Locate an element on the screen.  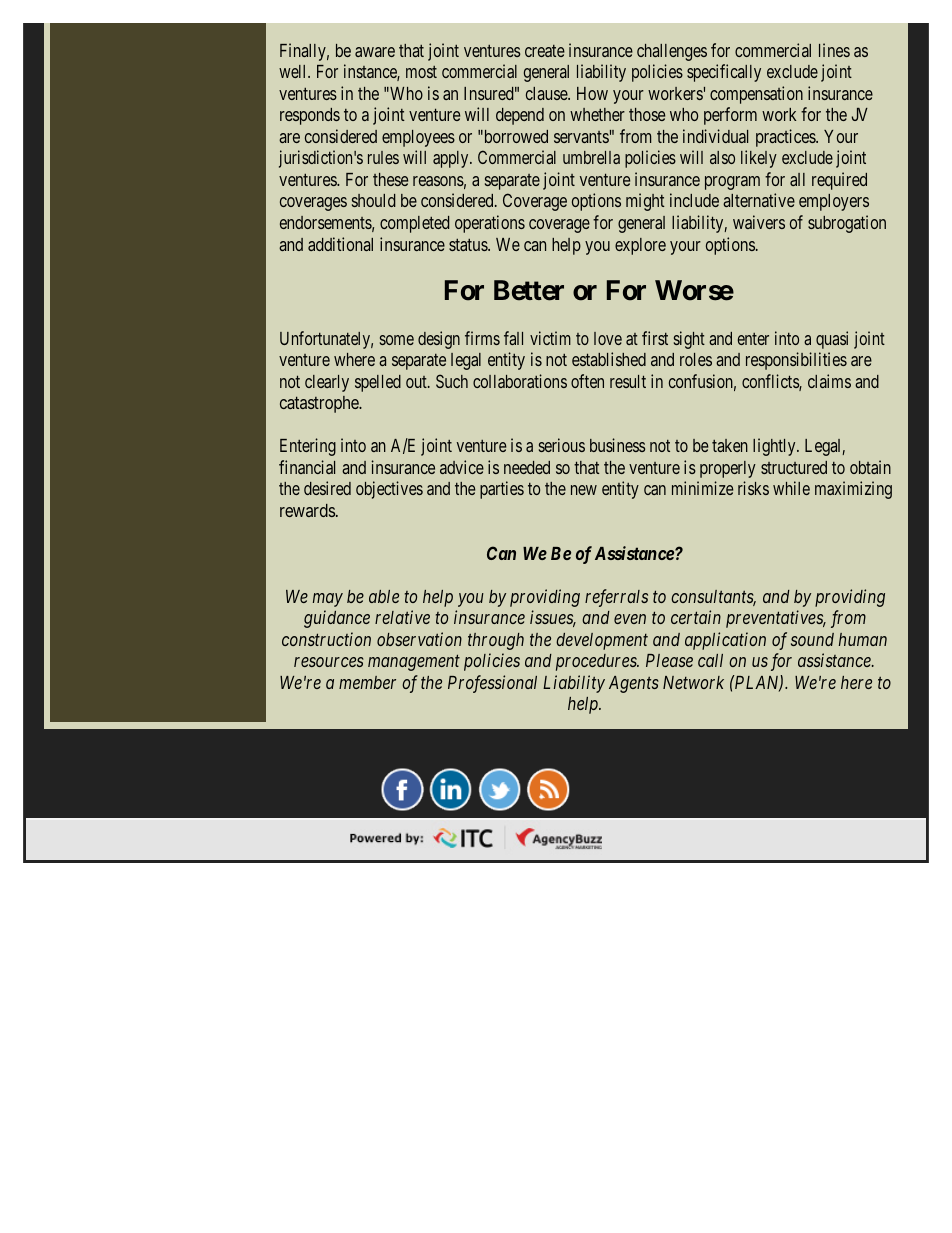
member is located at coordinates (367, 682).
